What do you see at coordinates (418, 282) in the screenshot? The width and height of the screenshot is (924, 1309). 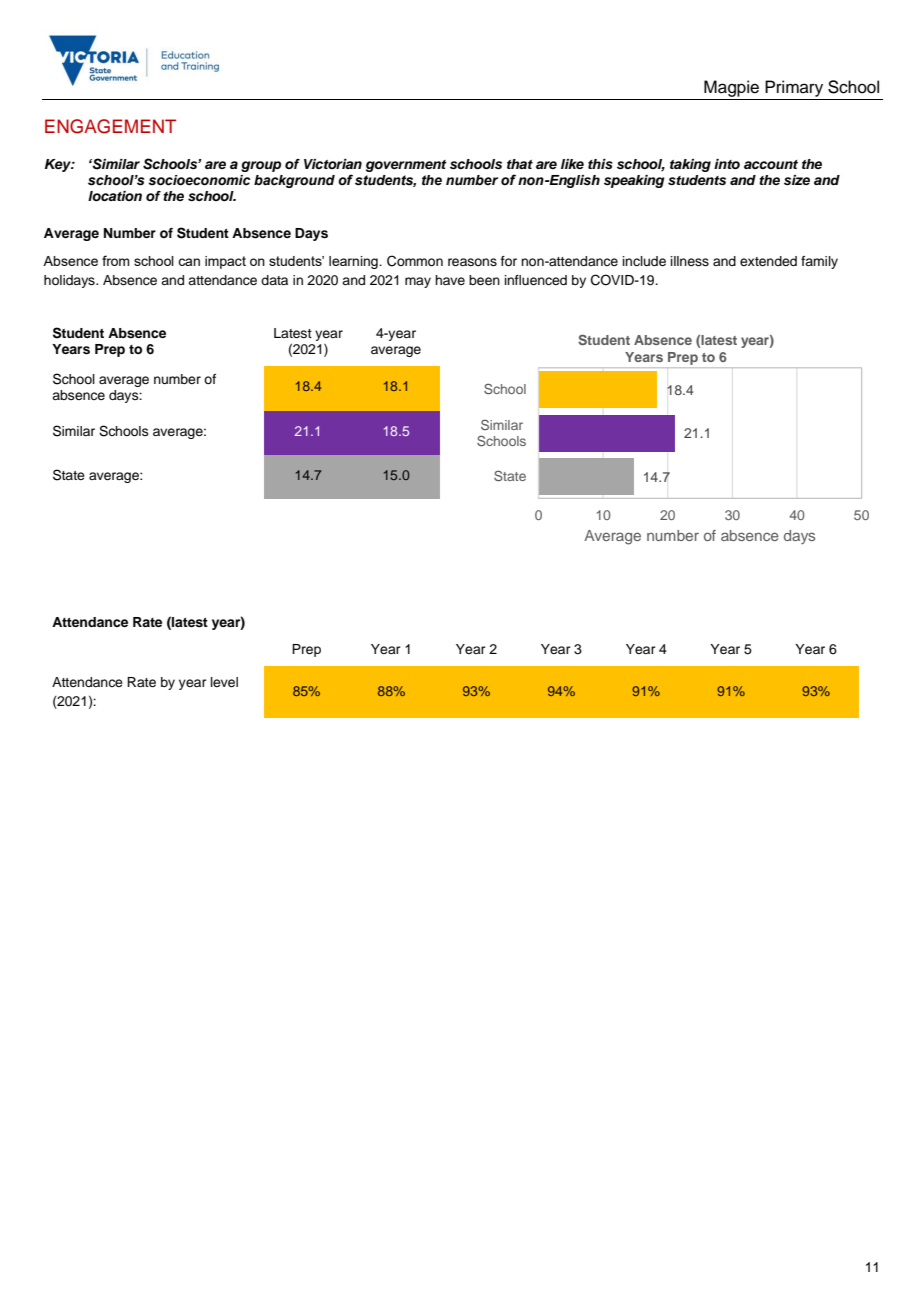 I see `may` at bounding box center [418, 282].
